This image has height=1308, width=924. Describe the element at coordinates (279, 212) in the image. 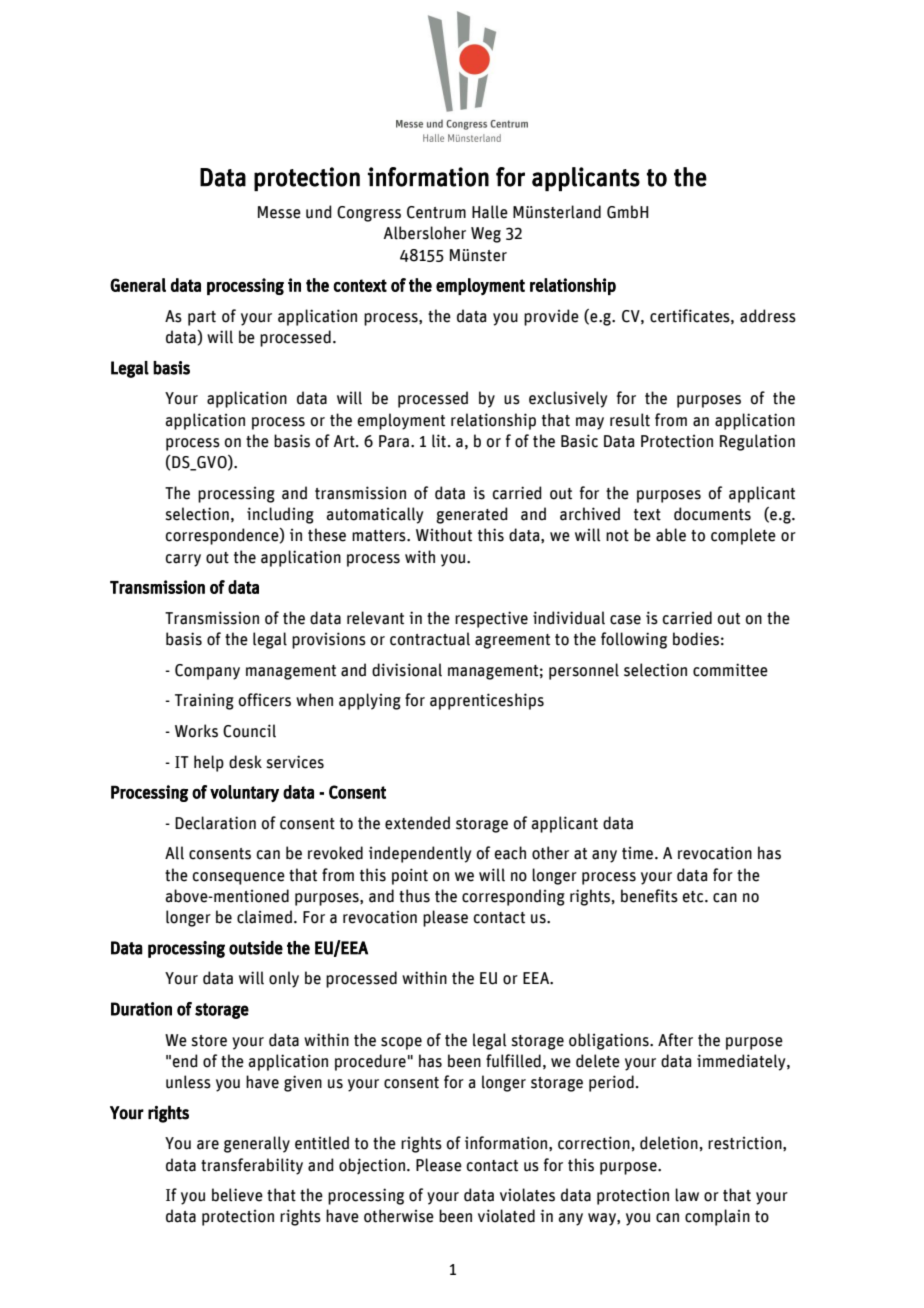

I see `Messe` at that location.
